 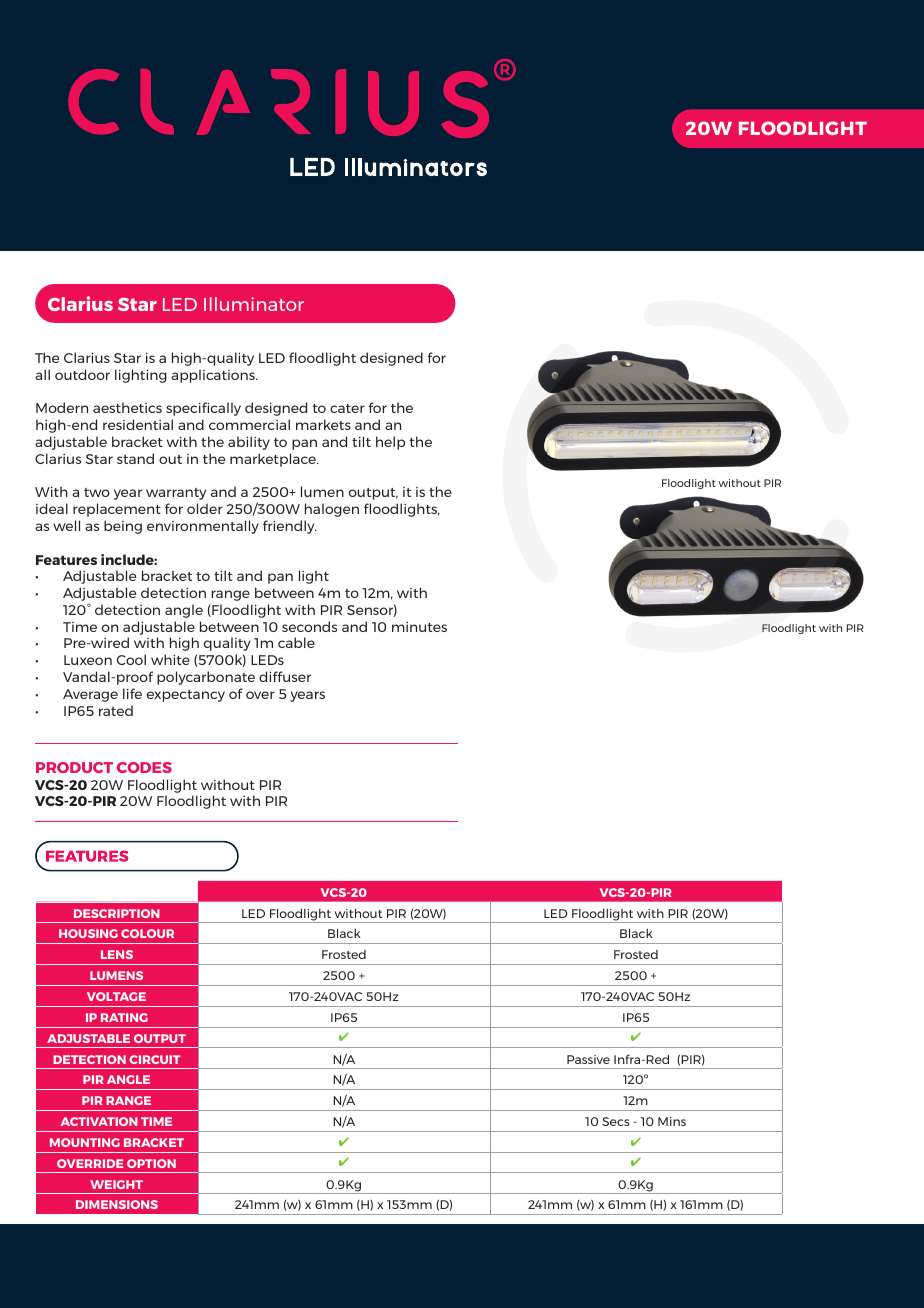 I want to click on minutes, so click(x=419, y=627).
